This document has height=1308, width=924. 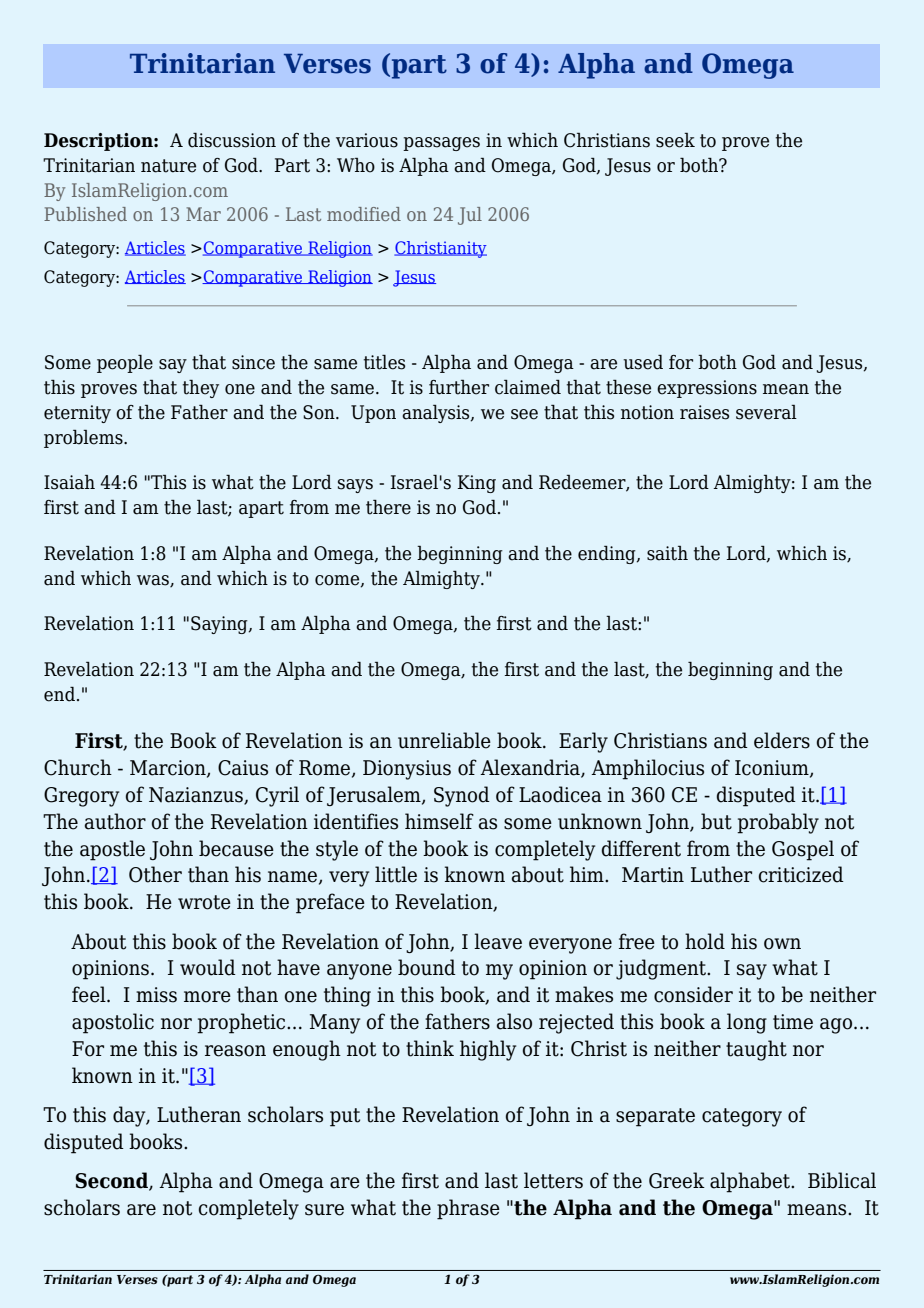 I want to click on Saying, so click(x=220, y=625).
